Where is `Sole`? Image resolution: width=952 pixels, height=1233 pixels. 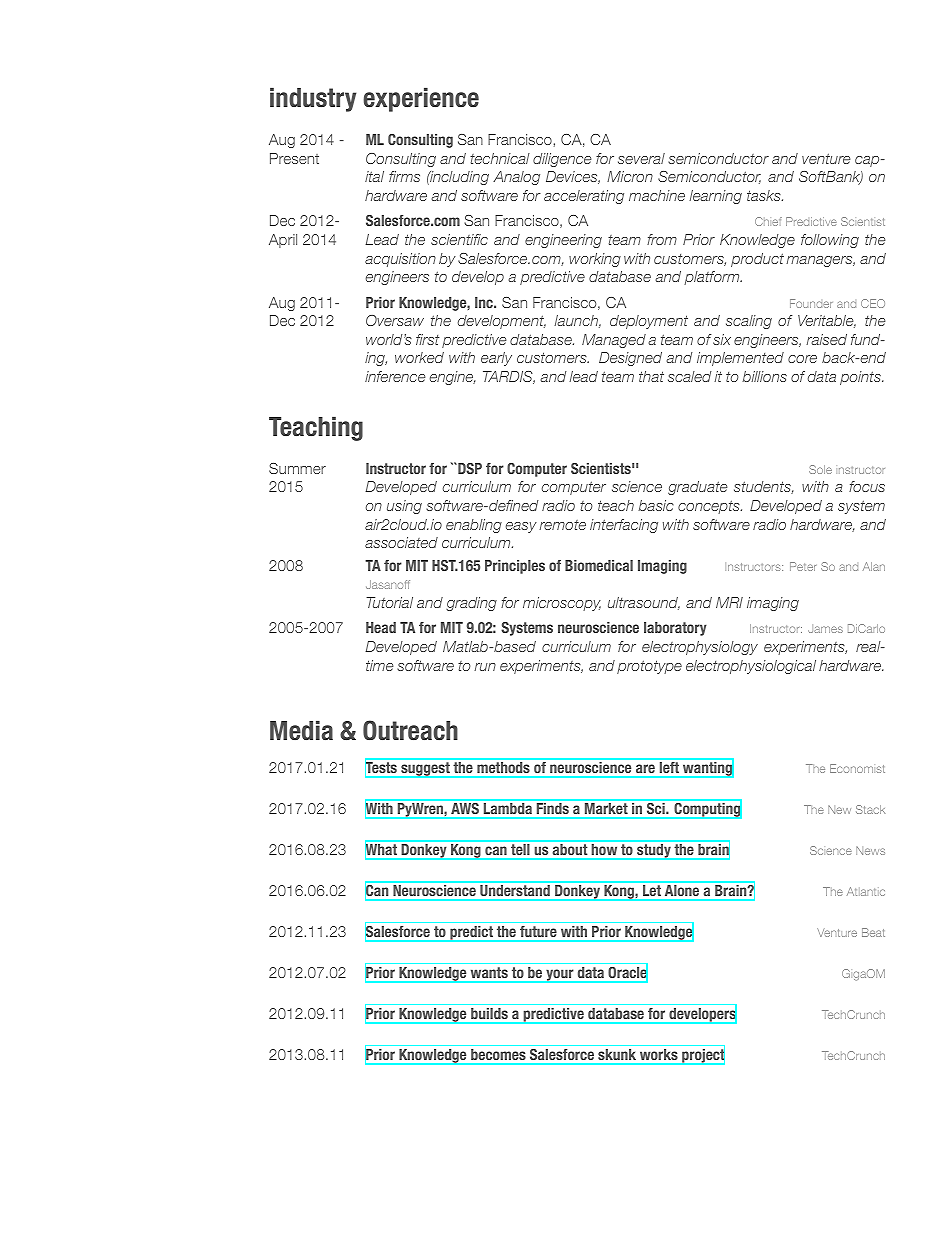 Sole is located at coordinates (820, 469).
